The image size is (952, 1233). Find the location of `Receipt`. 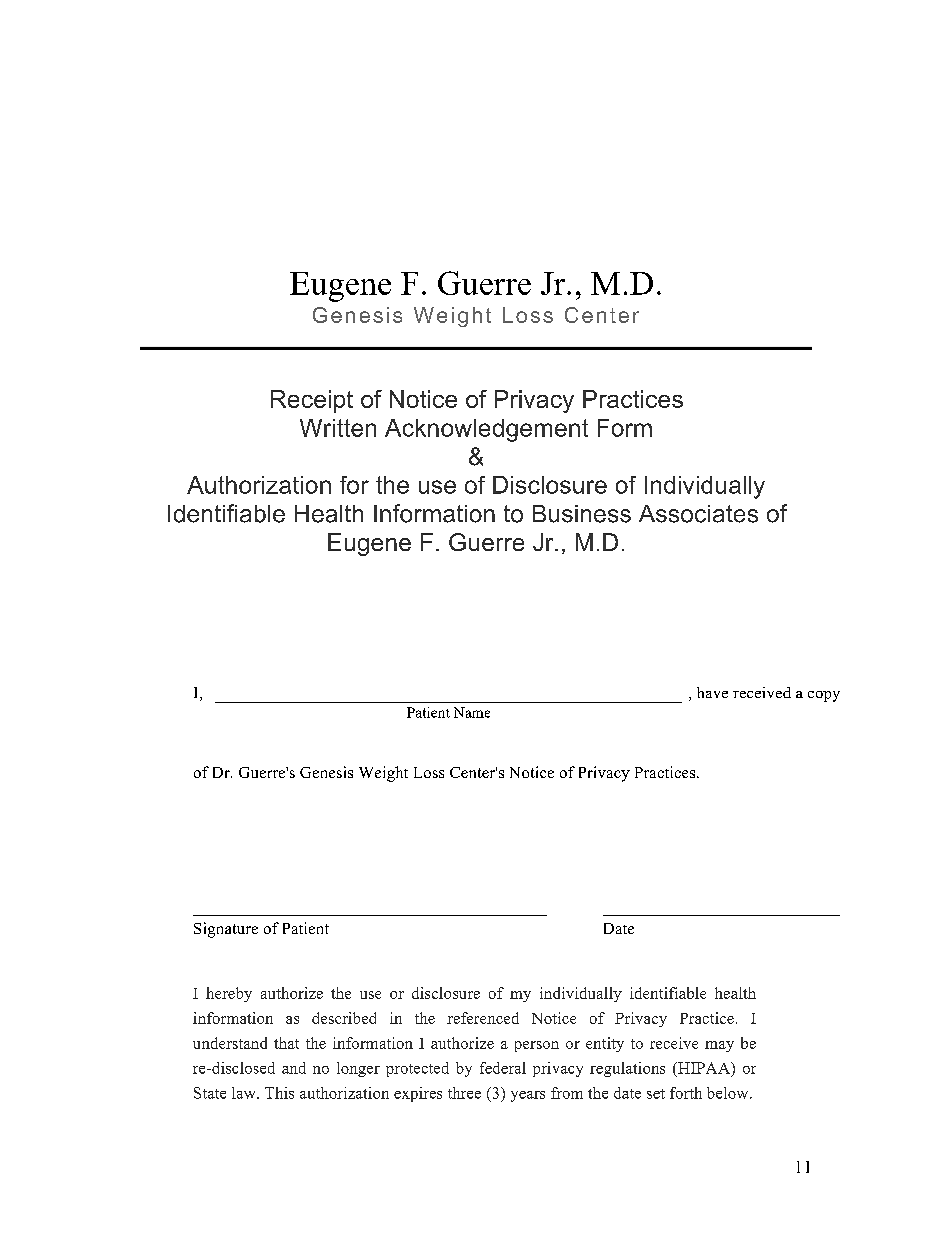

Receipt is located at coordinates (312, 401).
